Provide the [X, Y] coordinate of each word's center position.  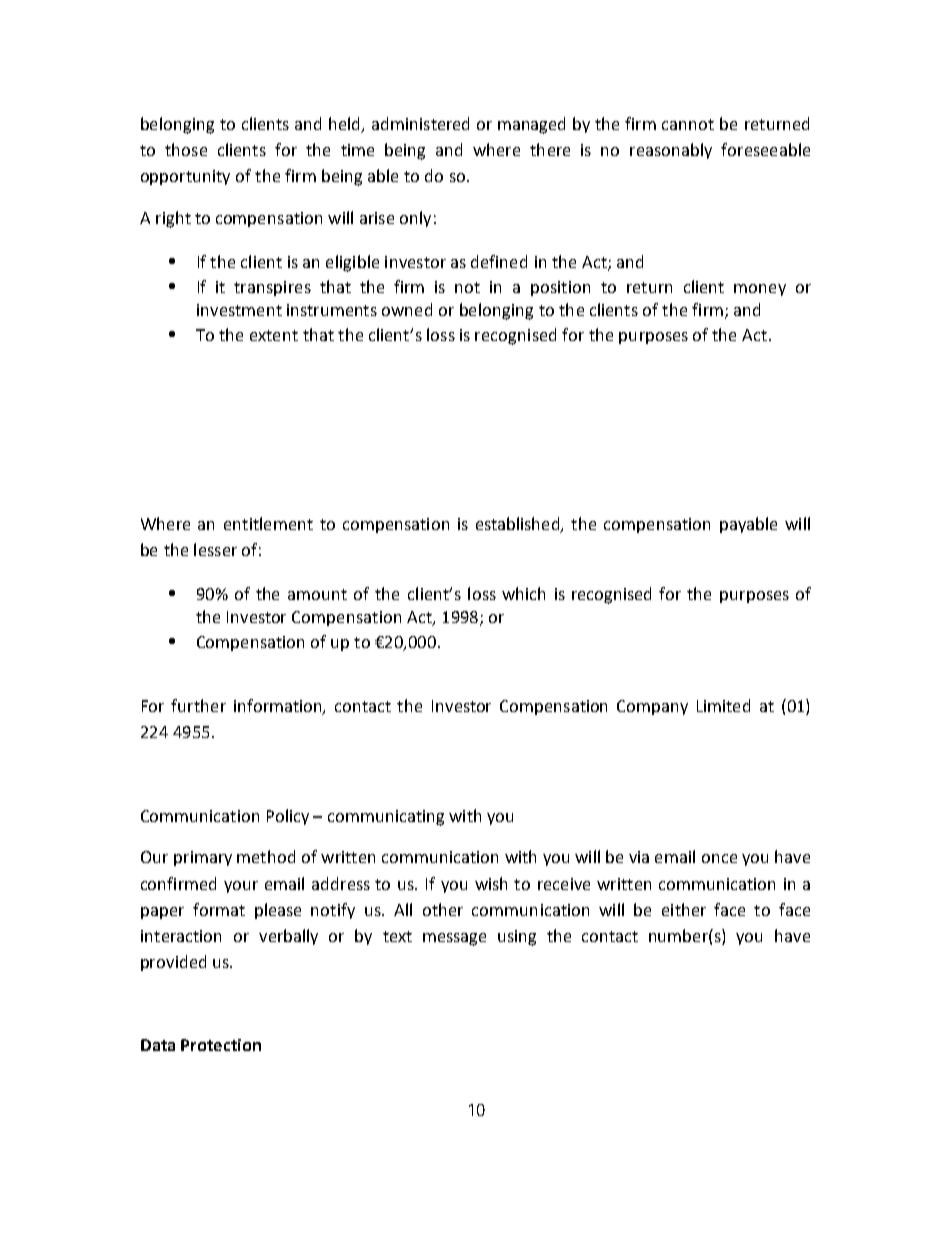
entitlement [268, 523]
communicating [386, 818]
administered [420, 123]
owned [407, 309]
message [454, 939]
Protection [221, 1045]
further [198, 705]
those [186, 149]
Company [652, 707]
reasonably [671, 151]
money [760, 290]
